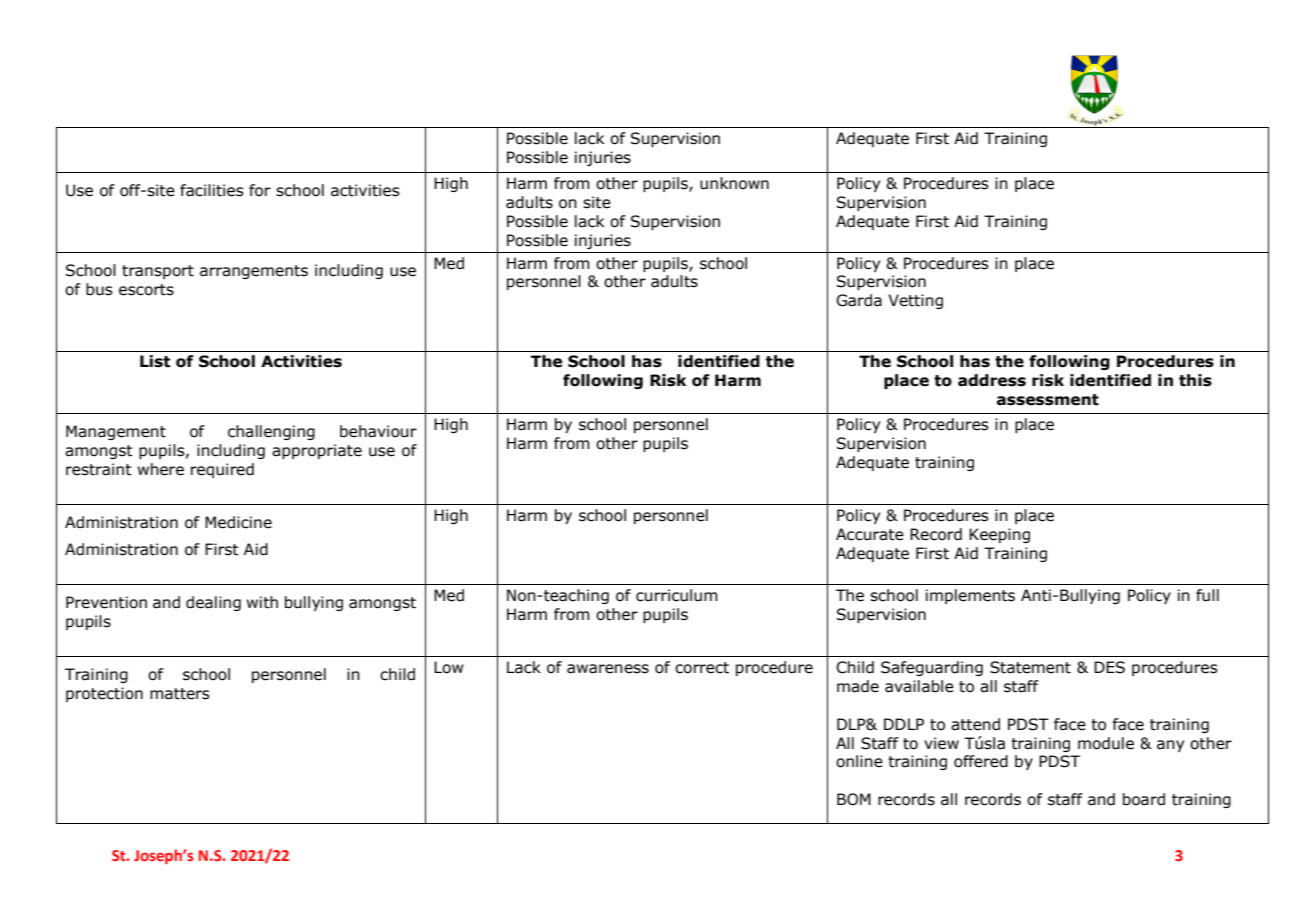 Image resolution: width=1308 pixels, height=924 pixels. I want to click on assessment, so click(1048, 400).
